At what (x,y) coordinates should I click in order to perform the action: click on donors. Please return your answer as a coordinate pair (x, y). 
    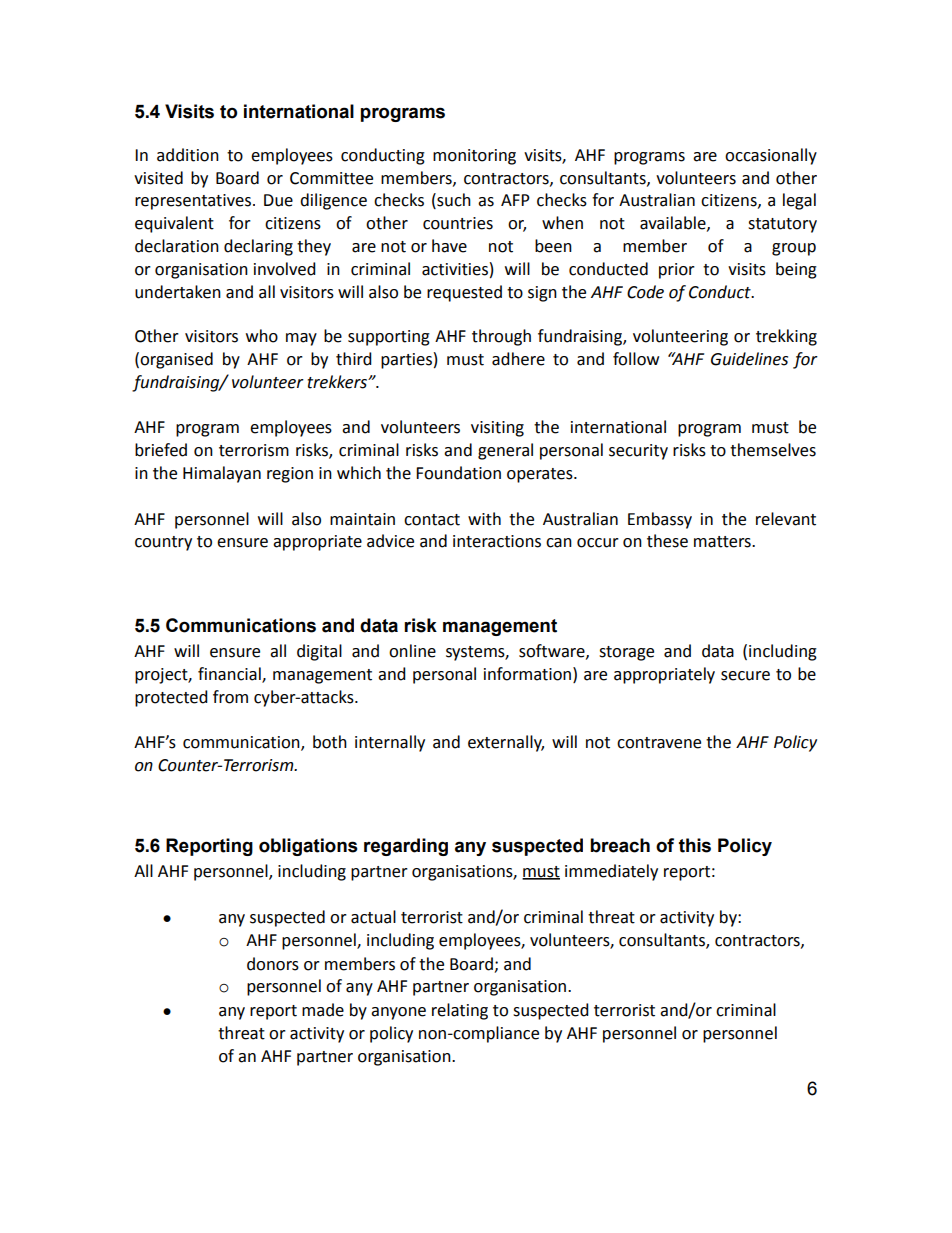
    Looking at the image, I should click on (273, 964).
